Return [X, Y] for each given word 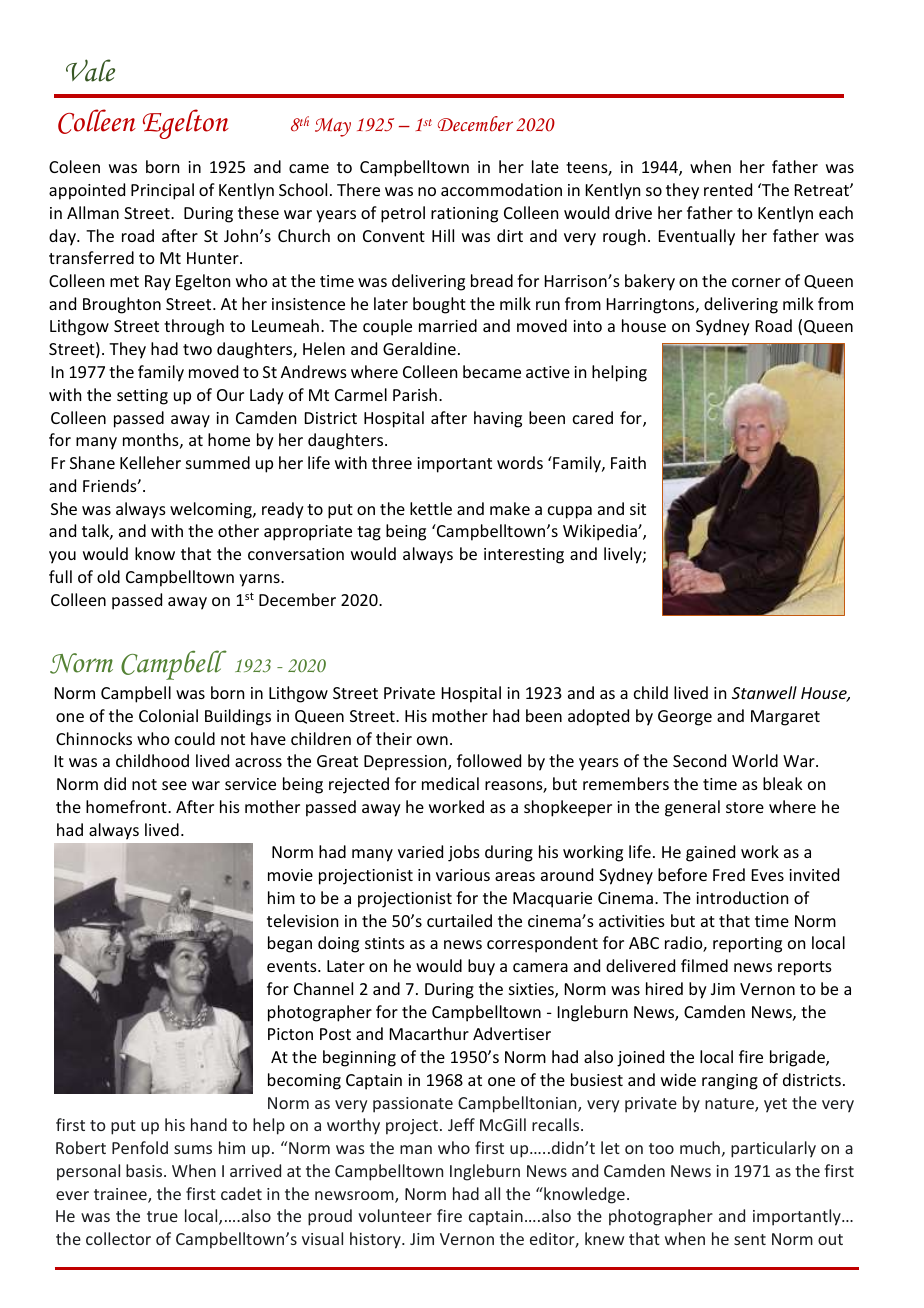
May [333, 127]
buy [481, 967]
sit [638, 509]
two [197, 349]
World [755, 760]
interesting [524, 556]
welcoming [212, 510]
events [293, 966]
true [162, 1216]
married [448, 325]
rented [728, 189]
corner [756, 282]
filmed [704, 965]
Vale [90, 70]
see [174, 785]
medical [450, 783]
